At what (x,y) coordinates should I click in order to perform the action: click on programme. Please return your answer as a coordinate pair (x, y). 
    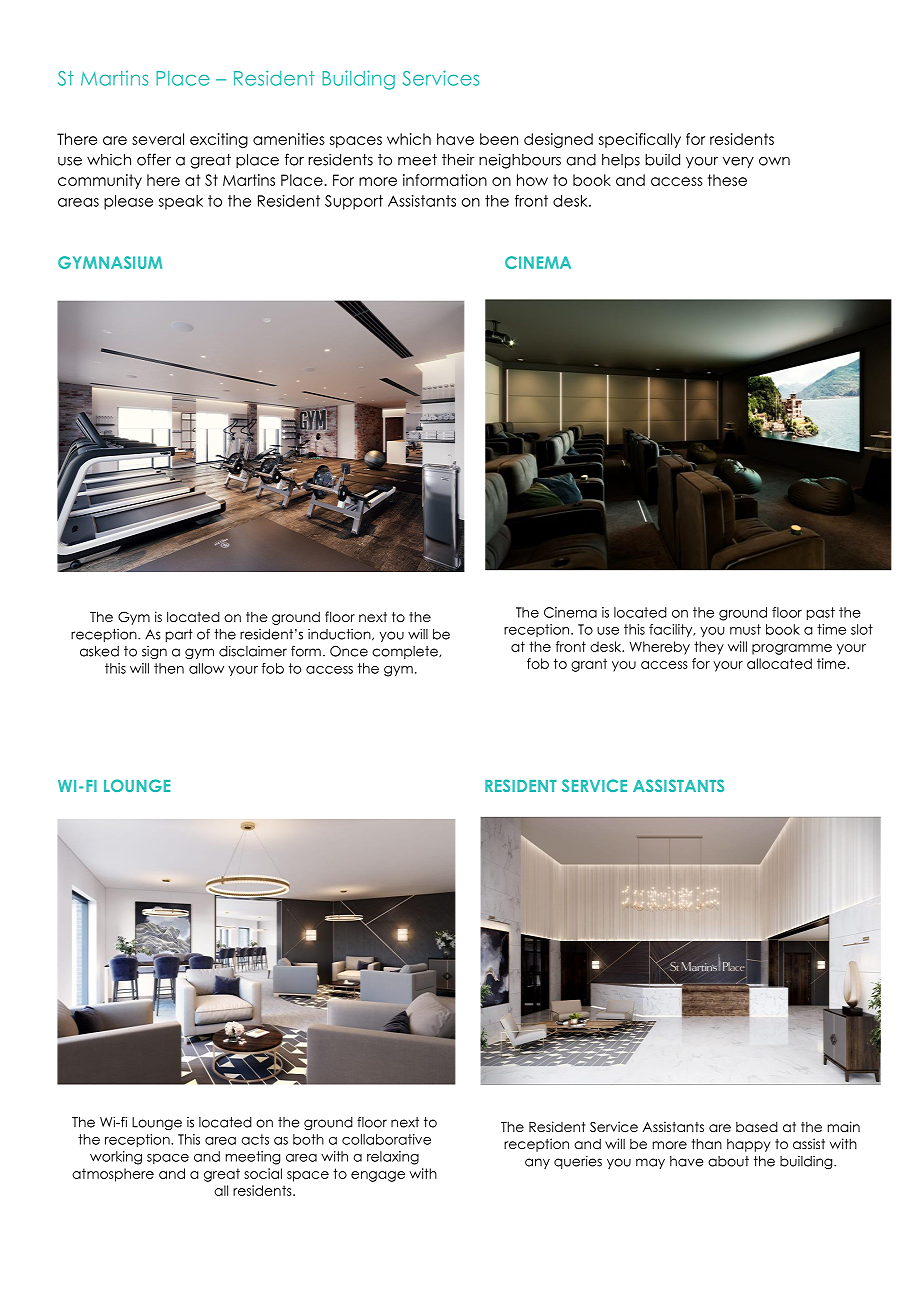
    Looking at the image, I should click on (792, 649).
